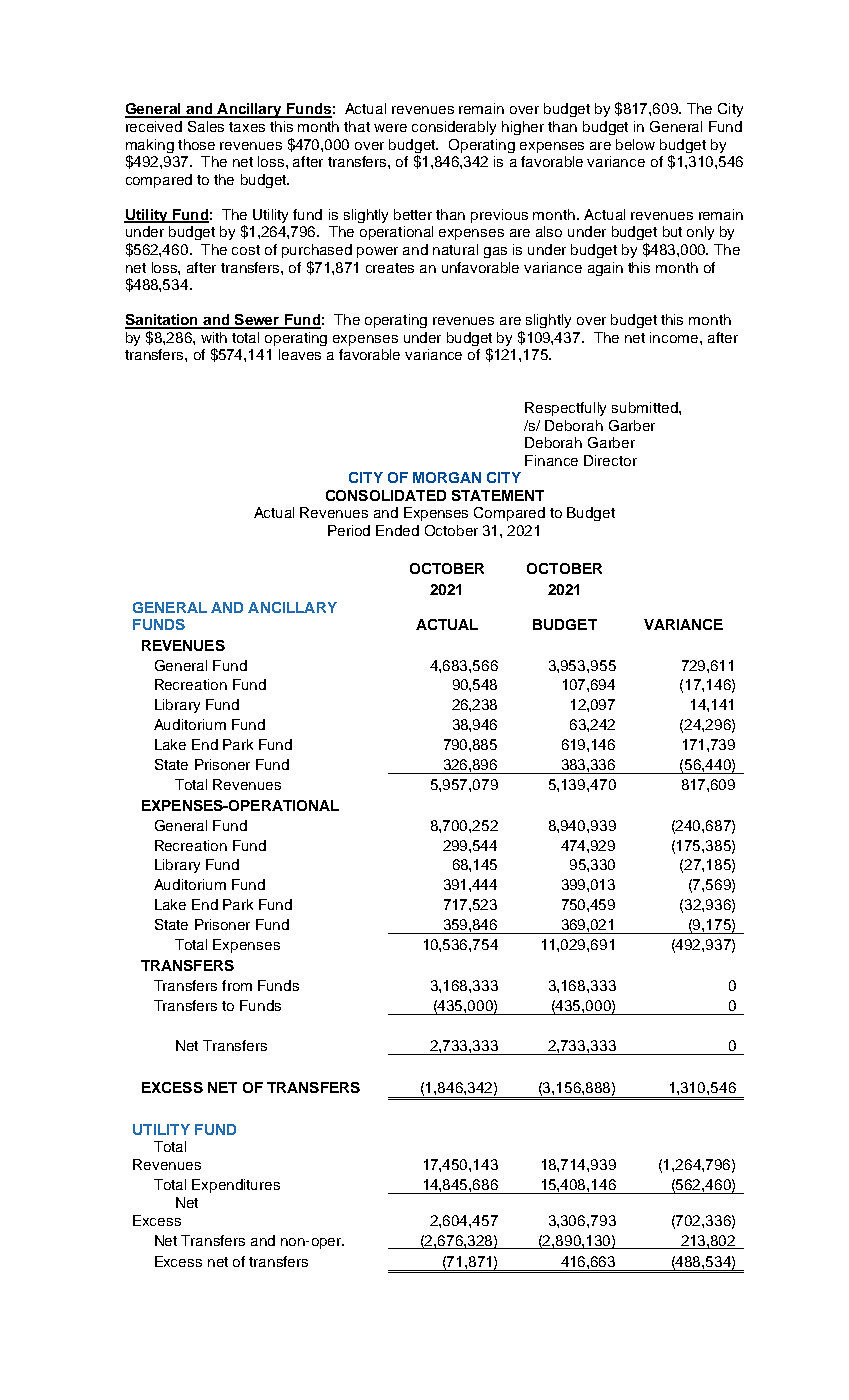  What do you see at coordinates (237, 985) in the screenshot?
I see `from` at bounding box center [237, 985].
